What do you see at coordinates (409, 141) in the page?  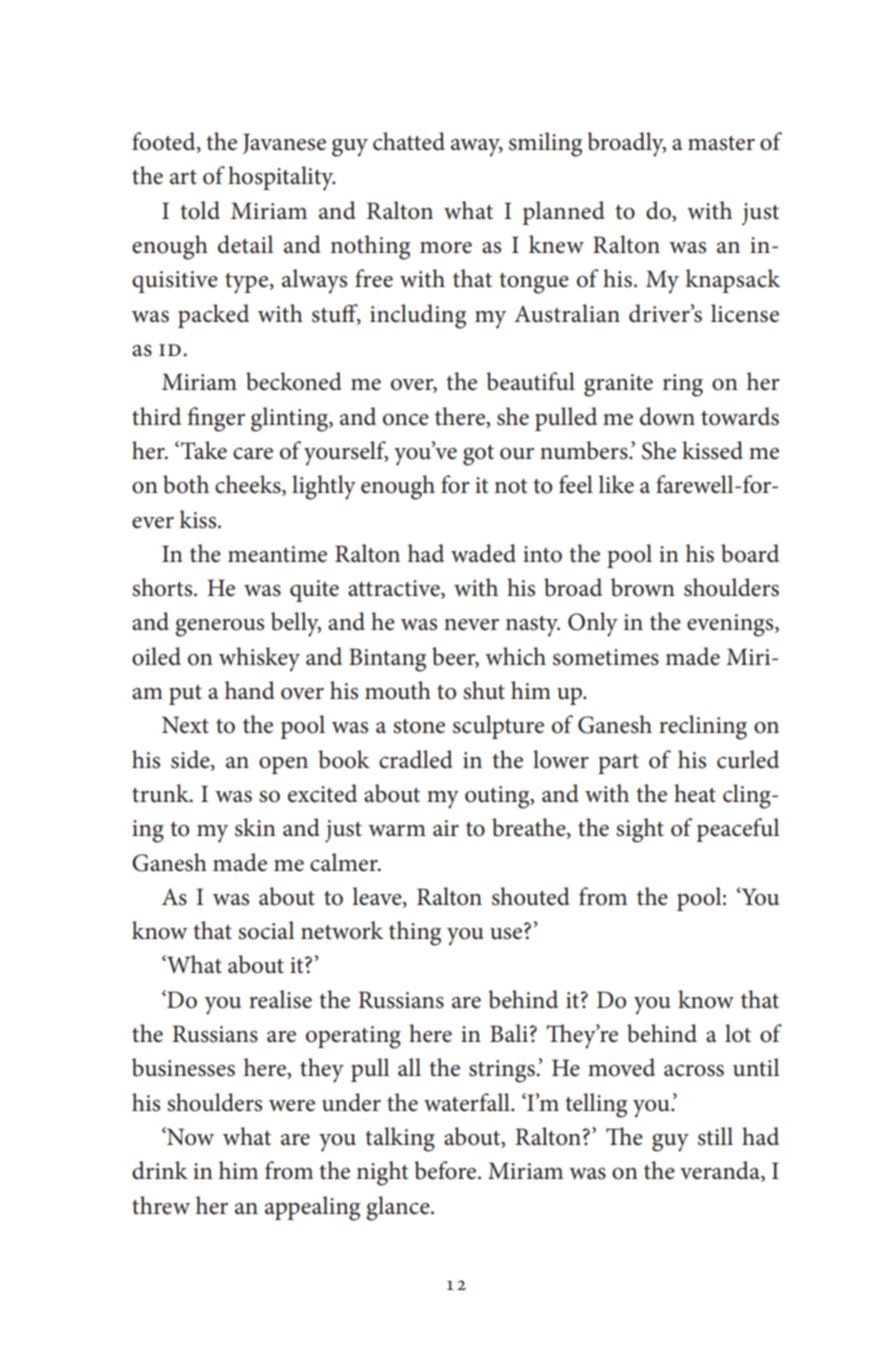 I see `chatted` at bounding box center [409, 141].
